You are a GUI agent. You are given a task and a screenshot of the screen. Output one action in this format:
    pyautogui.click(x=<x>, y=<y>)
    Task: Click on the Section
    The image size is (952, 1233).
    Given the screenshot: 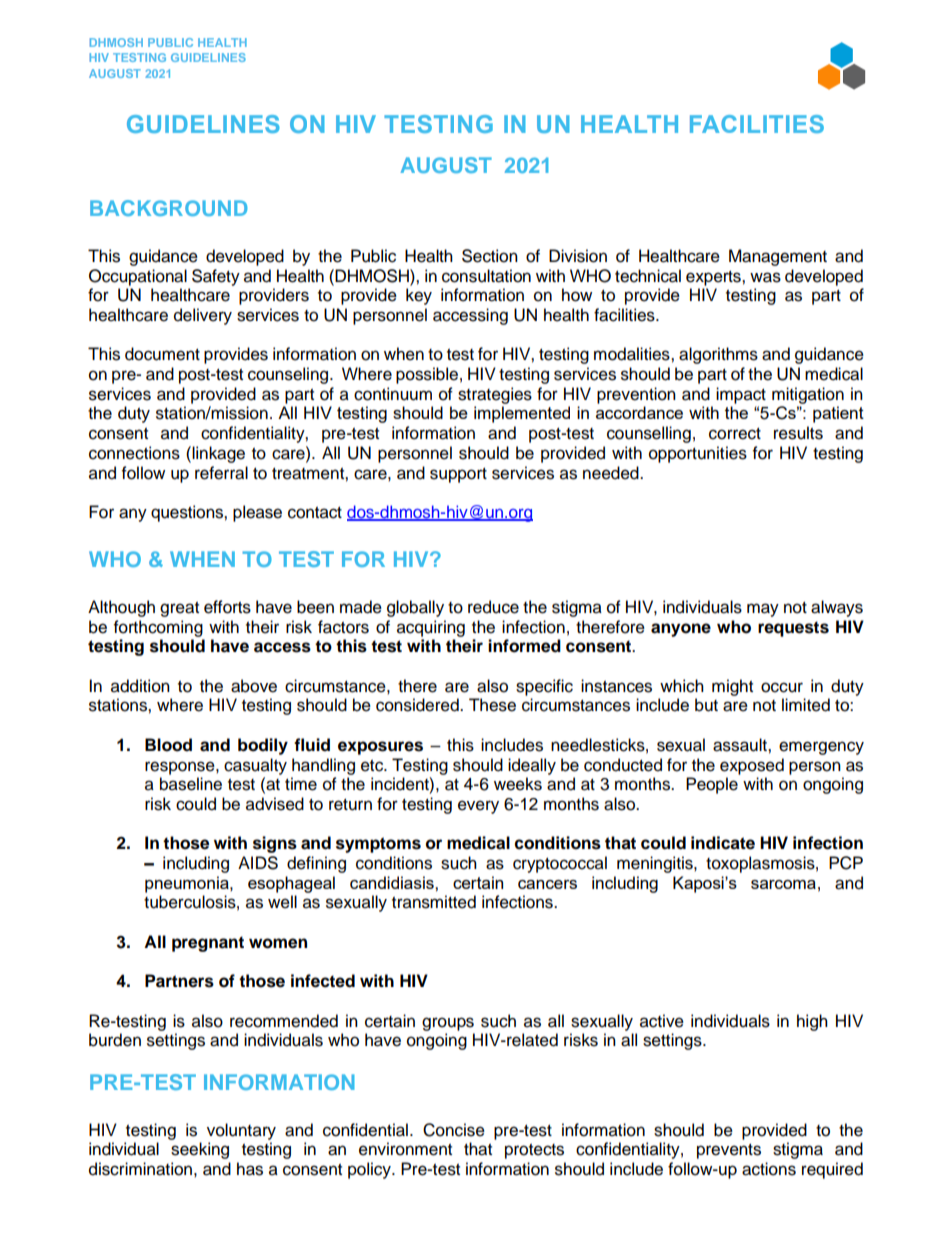 What is the action you would take?
    pyautogui.click(x=490, y=256)
